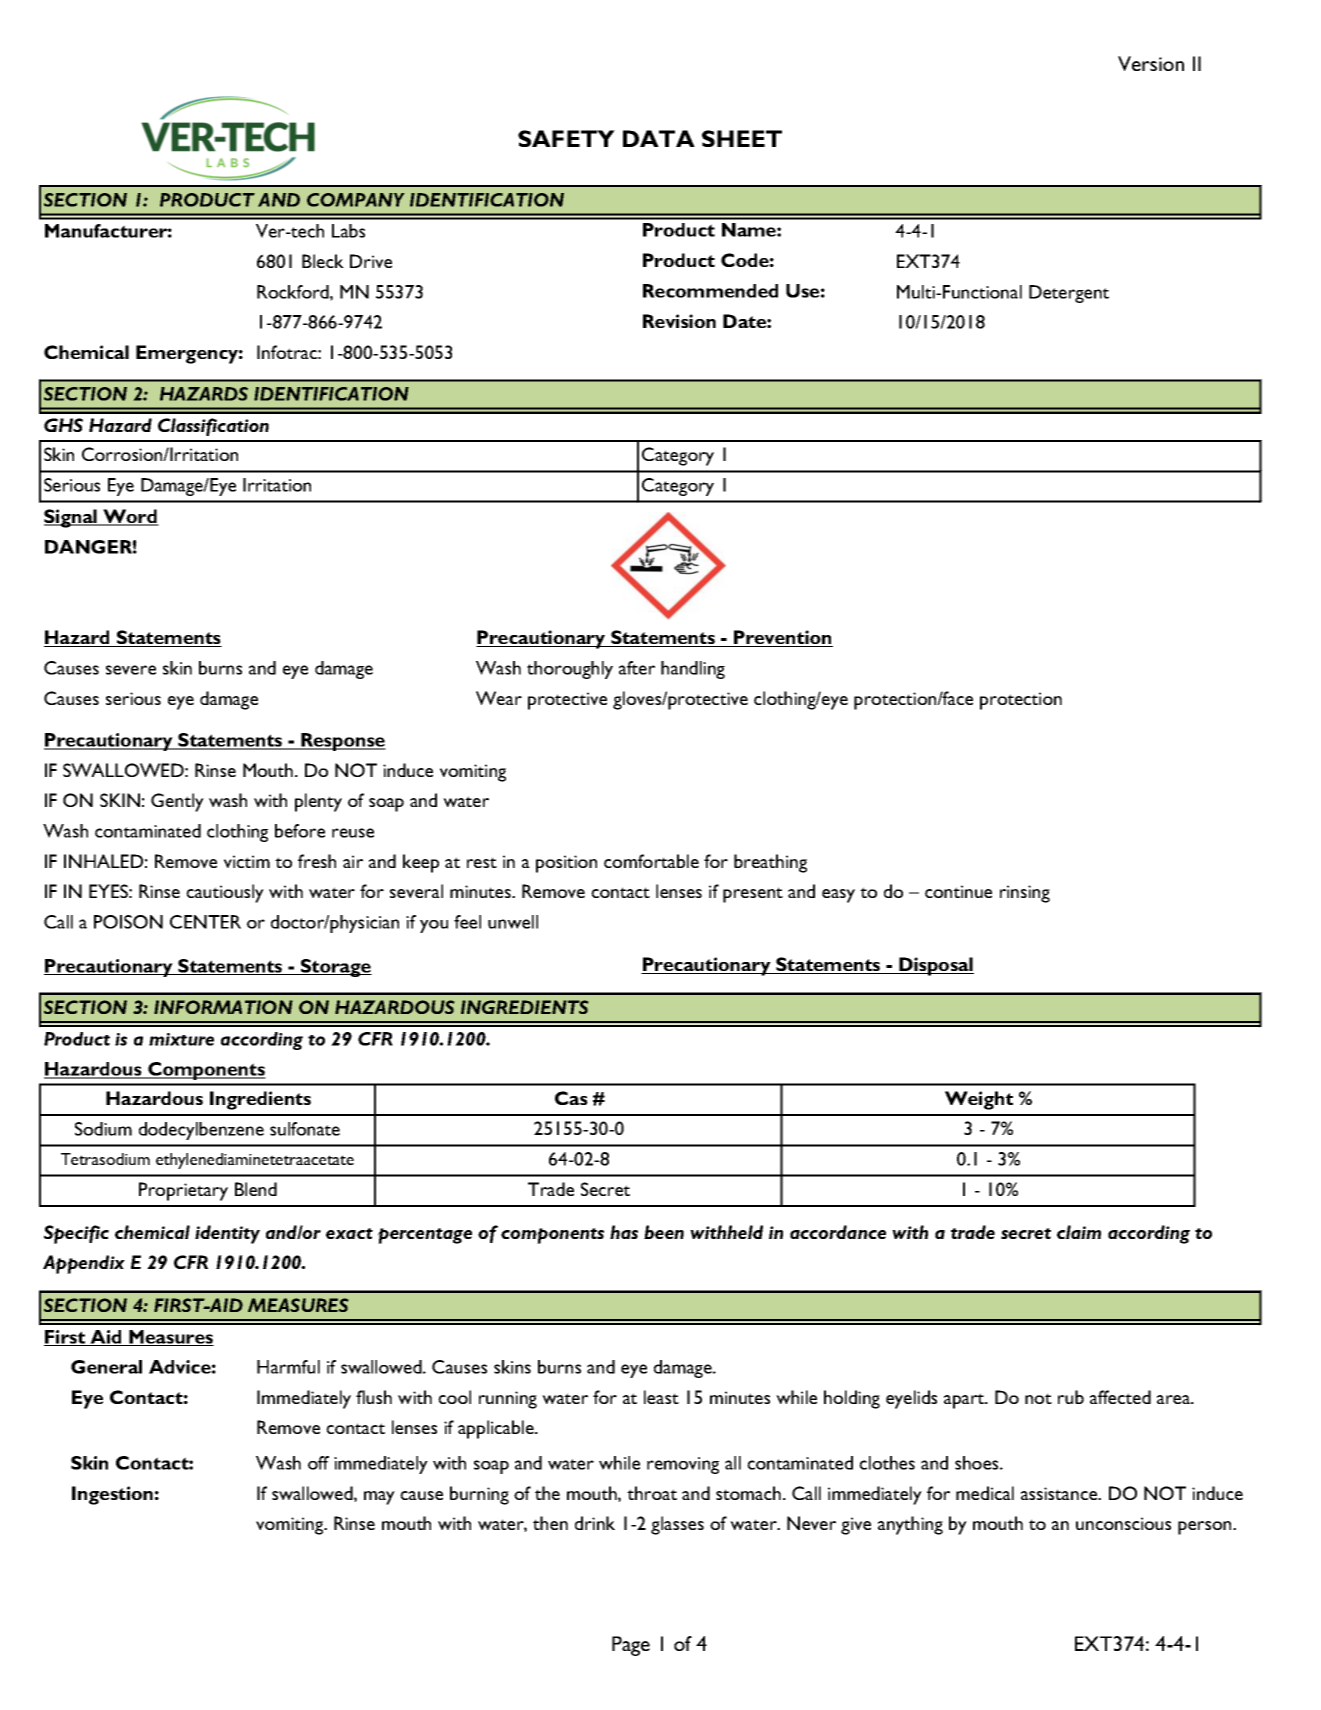 This page has width=1321, height=1710. I want to click on has, so click(624, 1232).
